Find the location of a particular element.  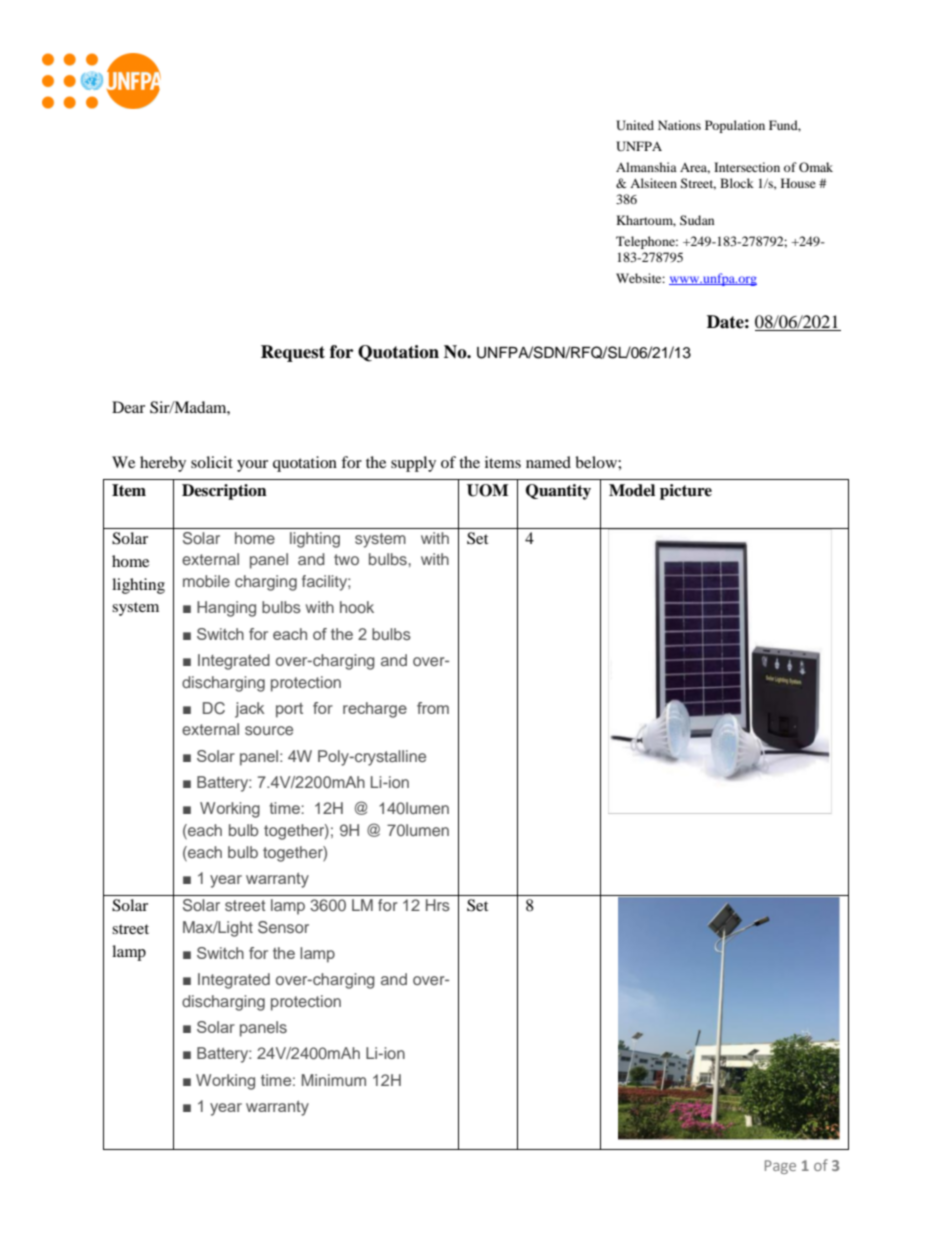

source is located at coordinates (269, 730).
